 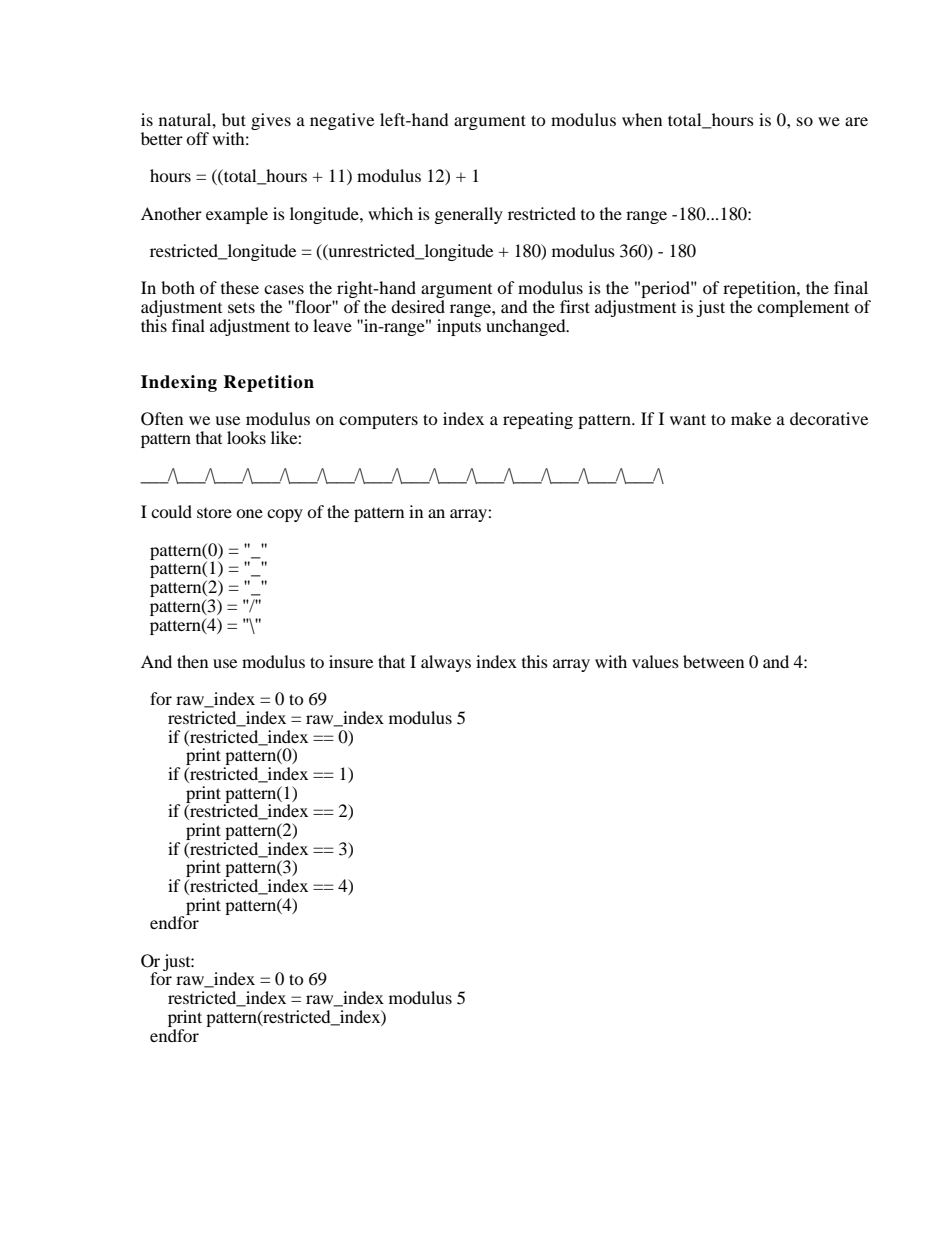 I want to click on but, so click(x=234, y=119).
